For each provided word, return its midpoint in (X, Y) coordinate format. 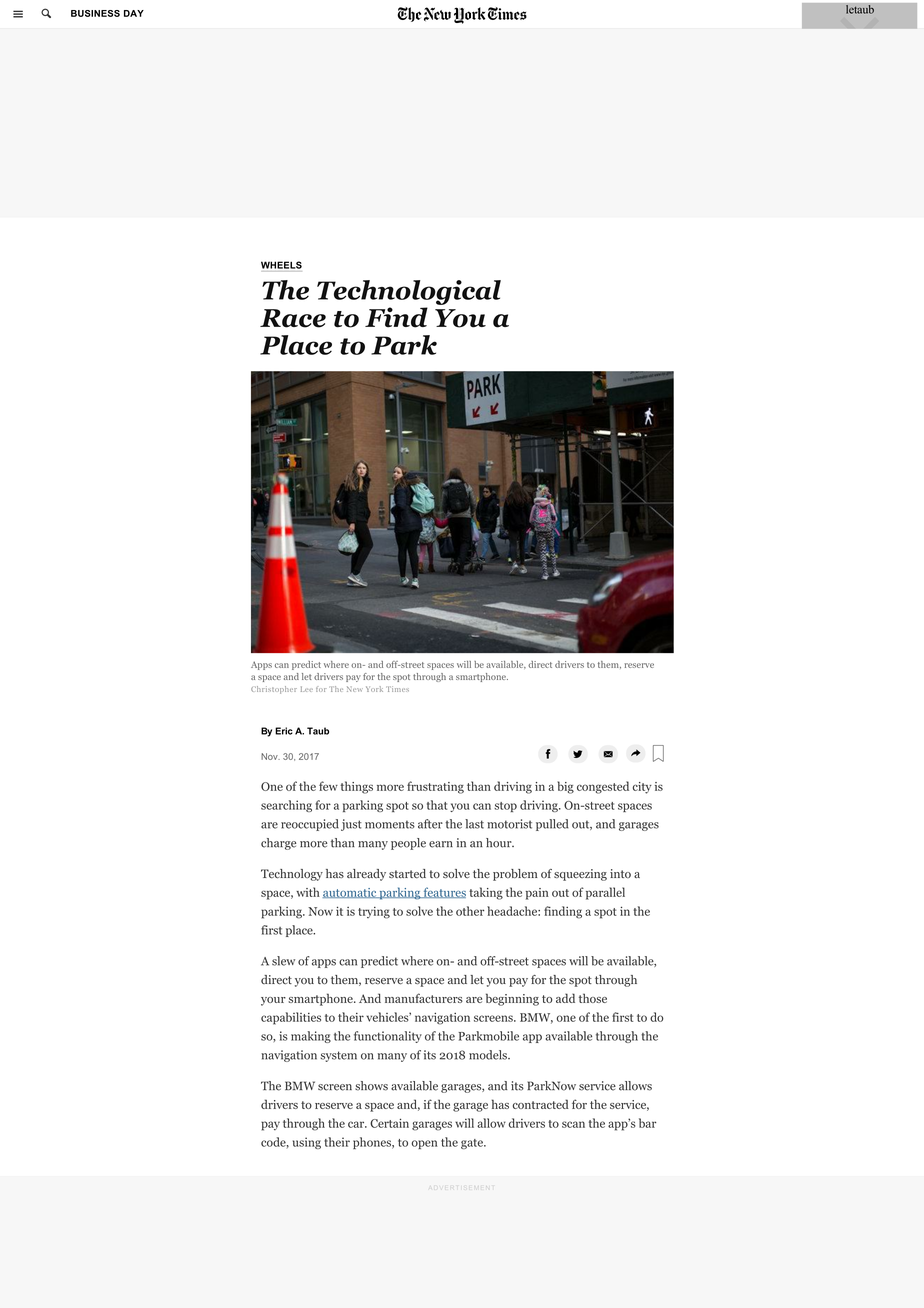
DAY (134, 13)
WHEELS (281, 265)
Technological (409, 292)
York (374, 689)
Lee (307, 689)
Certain (389, 1123)
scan (573, 1124)
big (565, 787)
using (307, 1143)
